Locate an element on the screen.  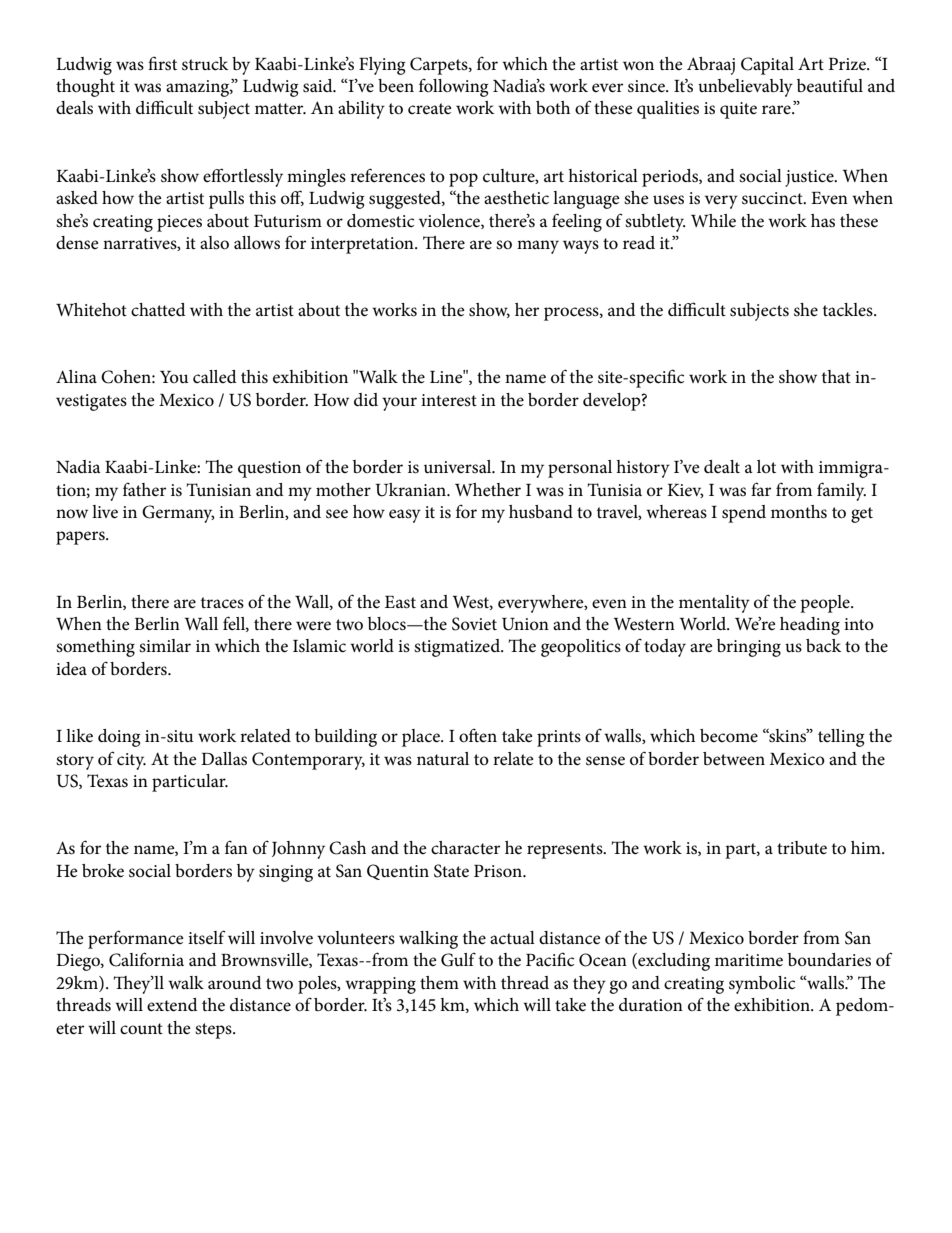
father is located at coordinates (144, 490).
